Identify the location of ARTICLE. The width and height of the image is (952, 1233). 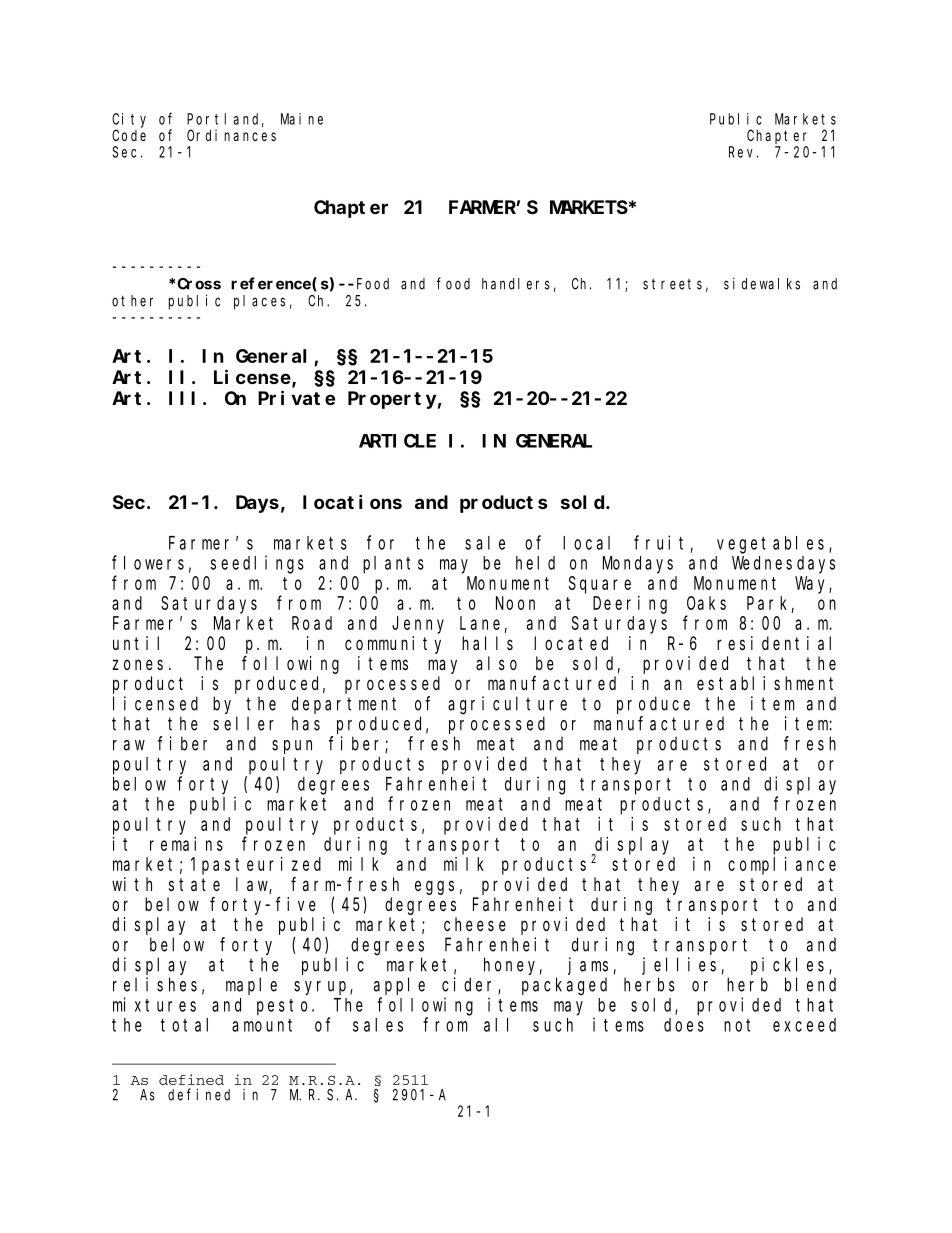
(397, 441).
